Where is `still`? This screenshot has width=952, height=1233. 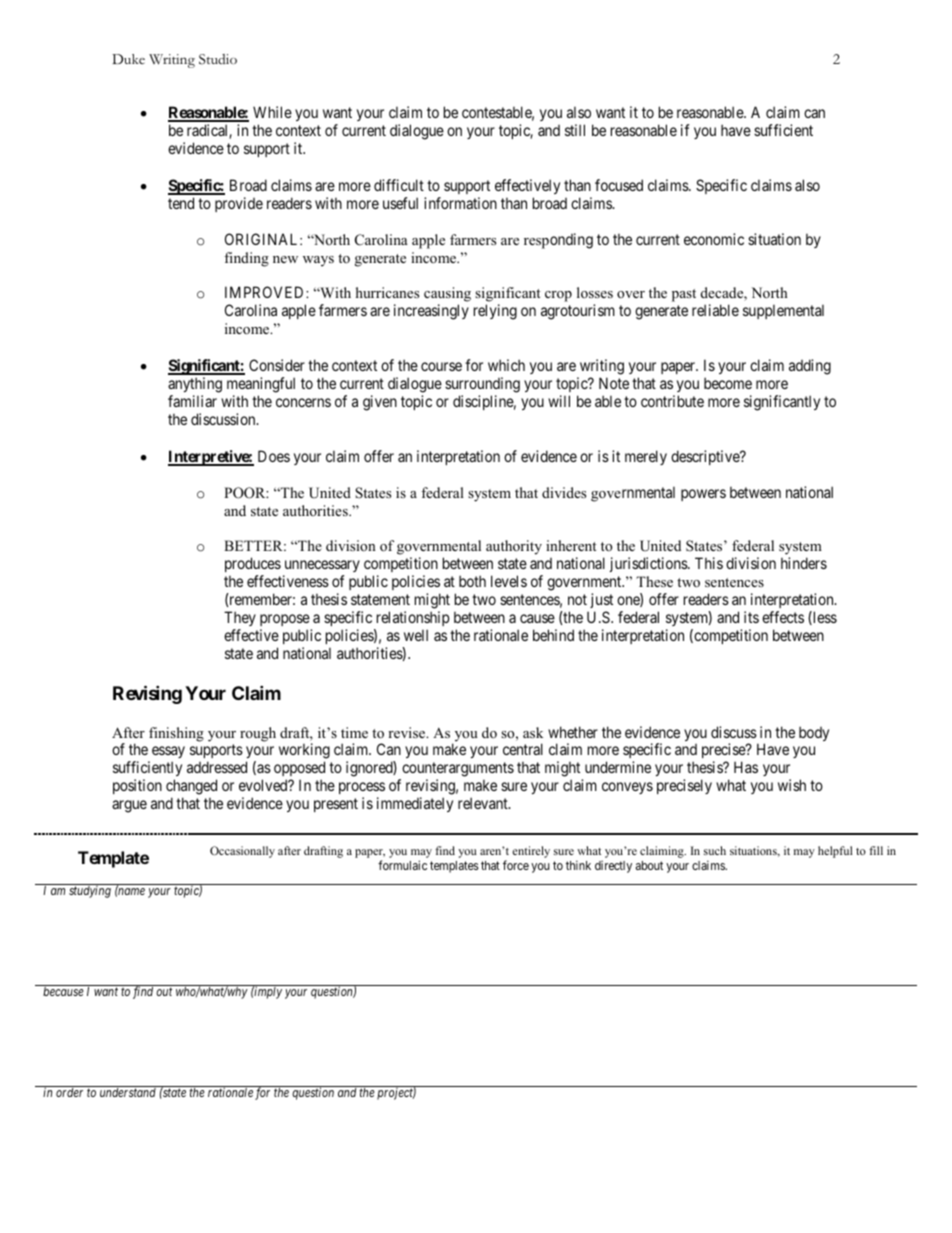
still is located at coordinates (575, 130).
